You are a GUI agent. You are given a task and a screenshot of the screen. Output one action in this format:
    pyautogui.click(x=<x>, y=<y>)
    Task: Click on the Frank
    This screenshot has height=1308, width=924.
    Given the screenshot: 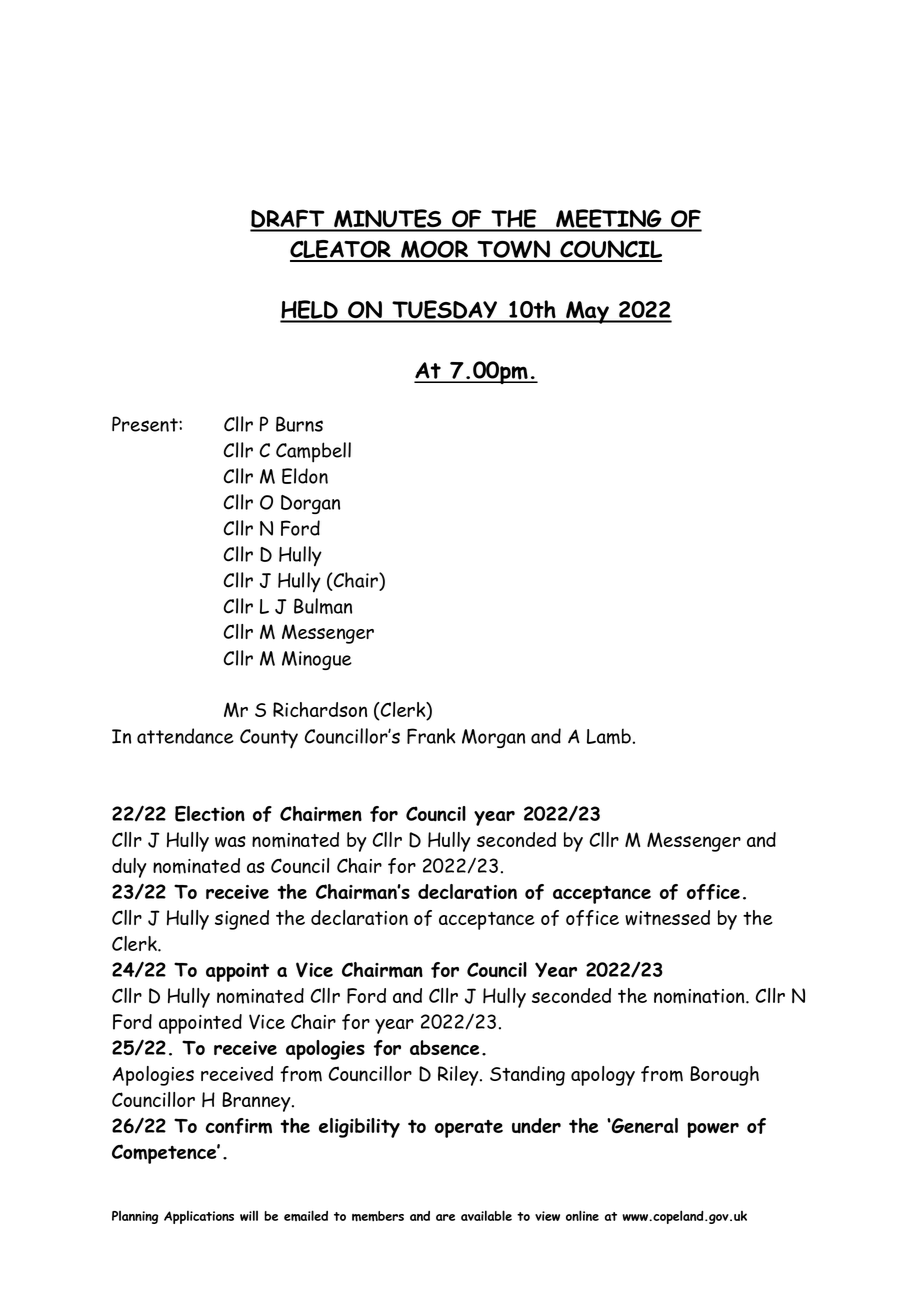 What is the action you would take?
    pyautogui.click(x=431, y=736)
